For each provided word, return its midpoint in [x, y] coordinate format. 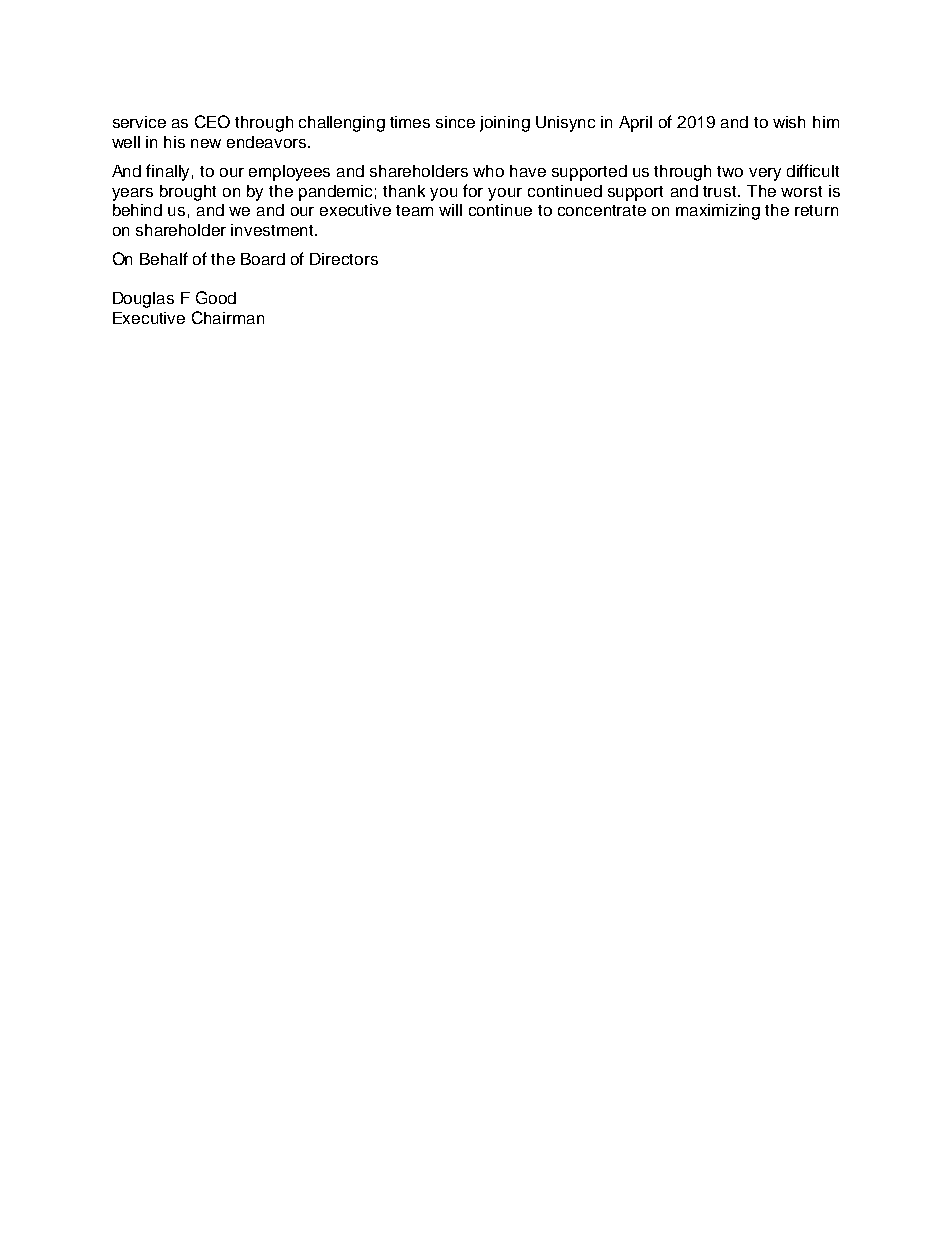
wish [789, 122]
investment [273, 230]
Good [216, 297]
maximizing [718, 212]
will [450, 210]
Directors [344, 259]
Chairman [228, 317]
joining [505, 124]
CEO [212, 121]
